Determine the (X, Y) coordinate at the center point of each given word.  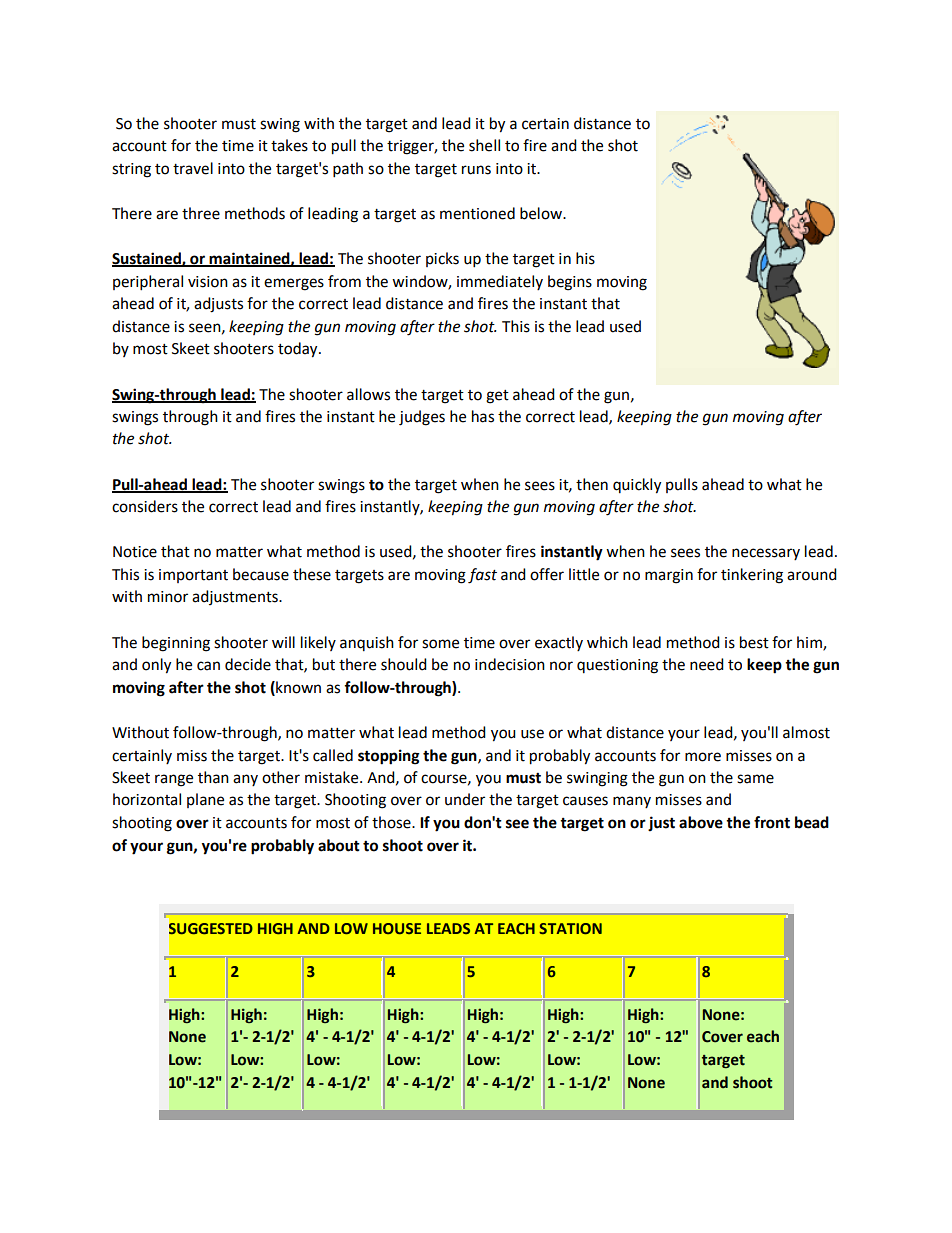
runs (476, 170)
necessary (766, 554)
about (339, 845)
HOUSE (397, 928)
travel (193, 168)
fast (482, 576)
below (542, 213)
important (193, 576)
